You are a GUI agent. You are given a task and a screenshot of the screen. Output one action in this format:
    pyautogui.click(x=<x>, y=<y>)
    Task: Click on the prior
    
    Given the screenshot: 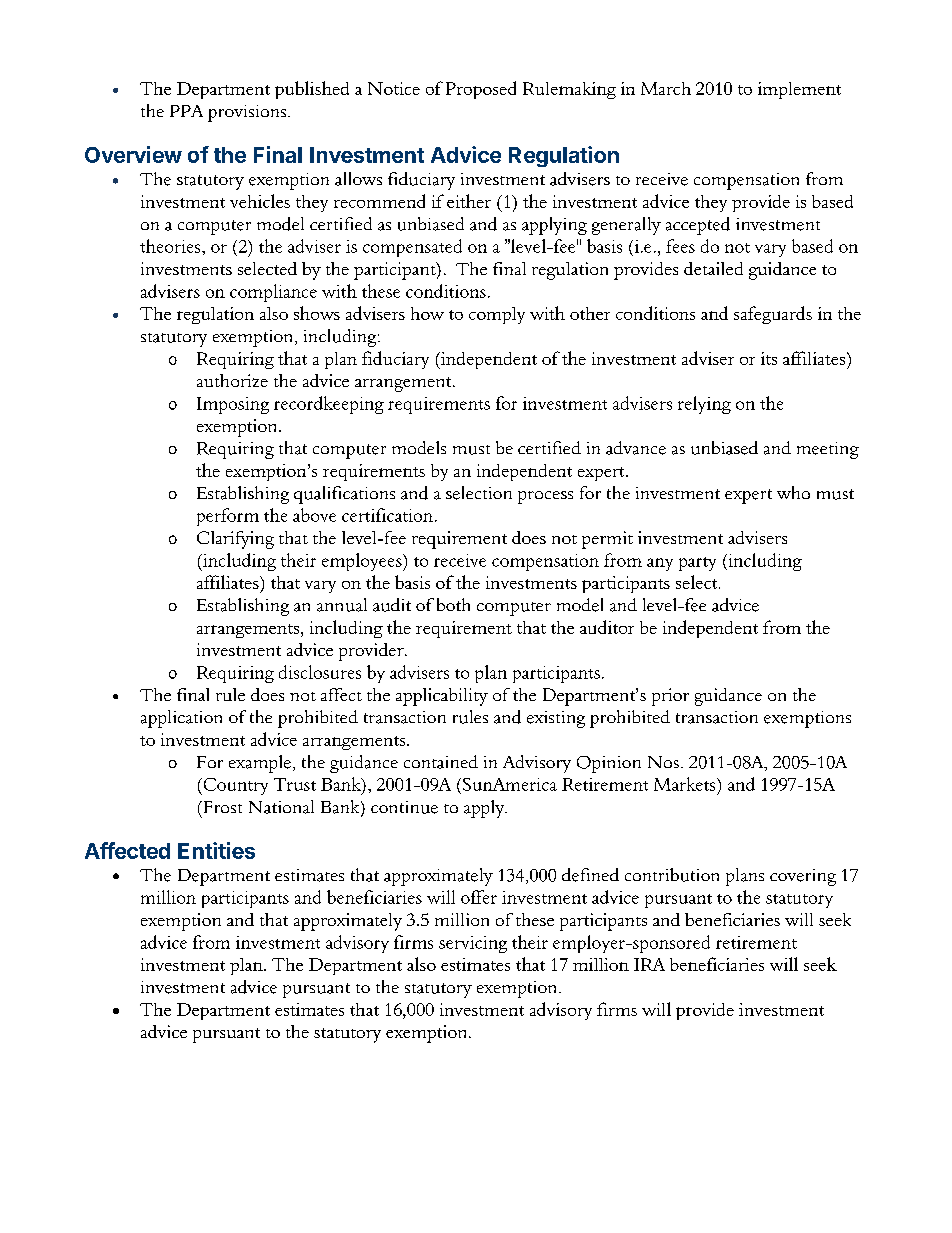 What is the action you would take?
    pyautogui.click(x=670, y=697)
